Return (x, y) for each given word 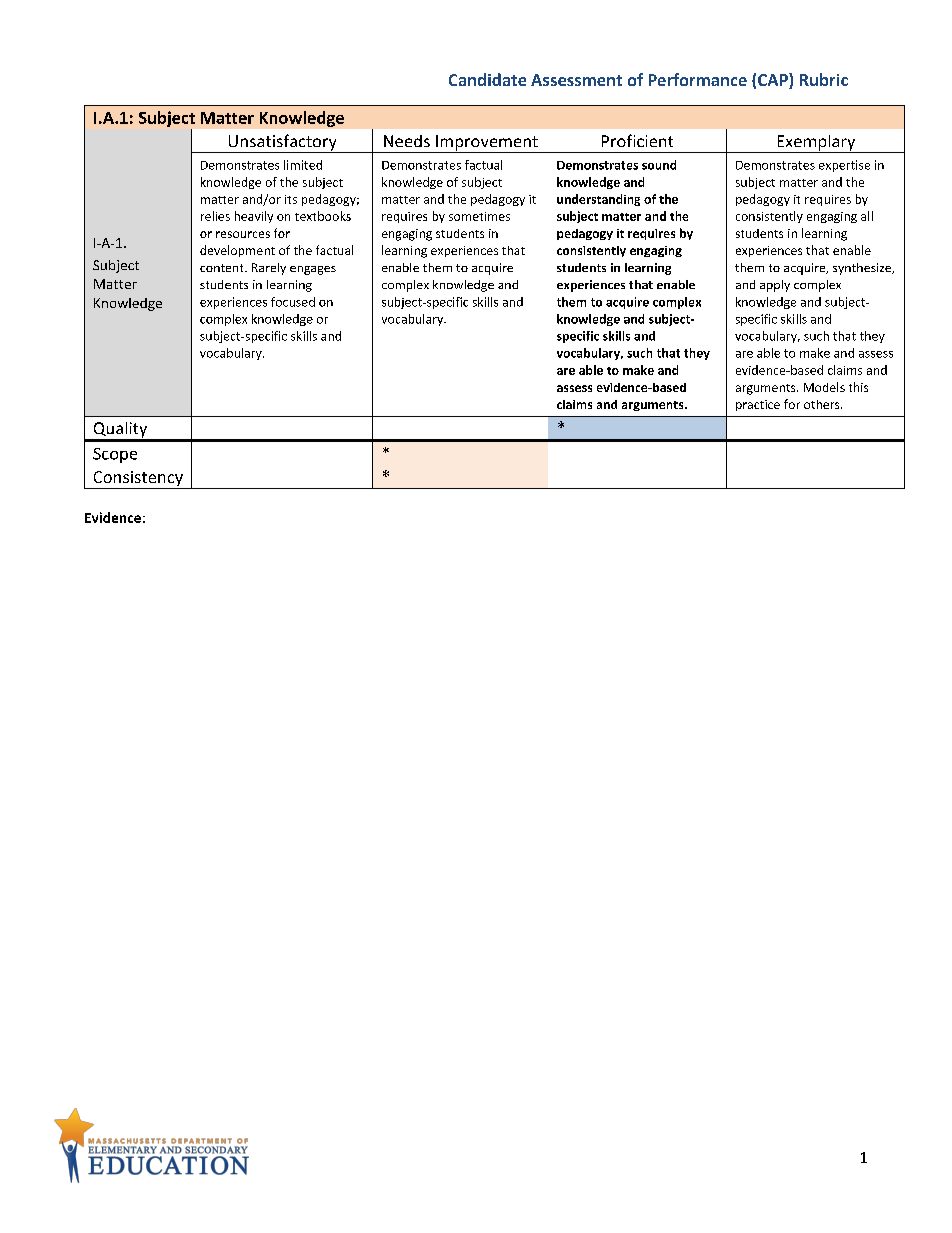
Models (824, 387)
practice (758, 405)
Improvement (487, 144)
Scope (115, 455)
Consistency (138, 480)
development (237, 251)
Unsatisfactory (282, 143)
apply (775, 286)
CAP (774, 81)
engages (313, 270)
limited (303, 165)
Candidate (487, 79)
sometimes (479, 216)
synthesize (863, 269)
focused (293, 302)
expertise (844, 166)
